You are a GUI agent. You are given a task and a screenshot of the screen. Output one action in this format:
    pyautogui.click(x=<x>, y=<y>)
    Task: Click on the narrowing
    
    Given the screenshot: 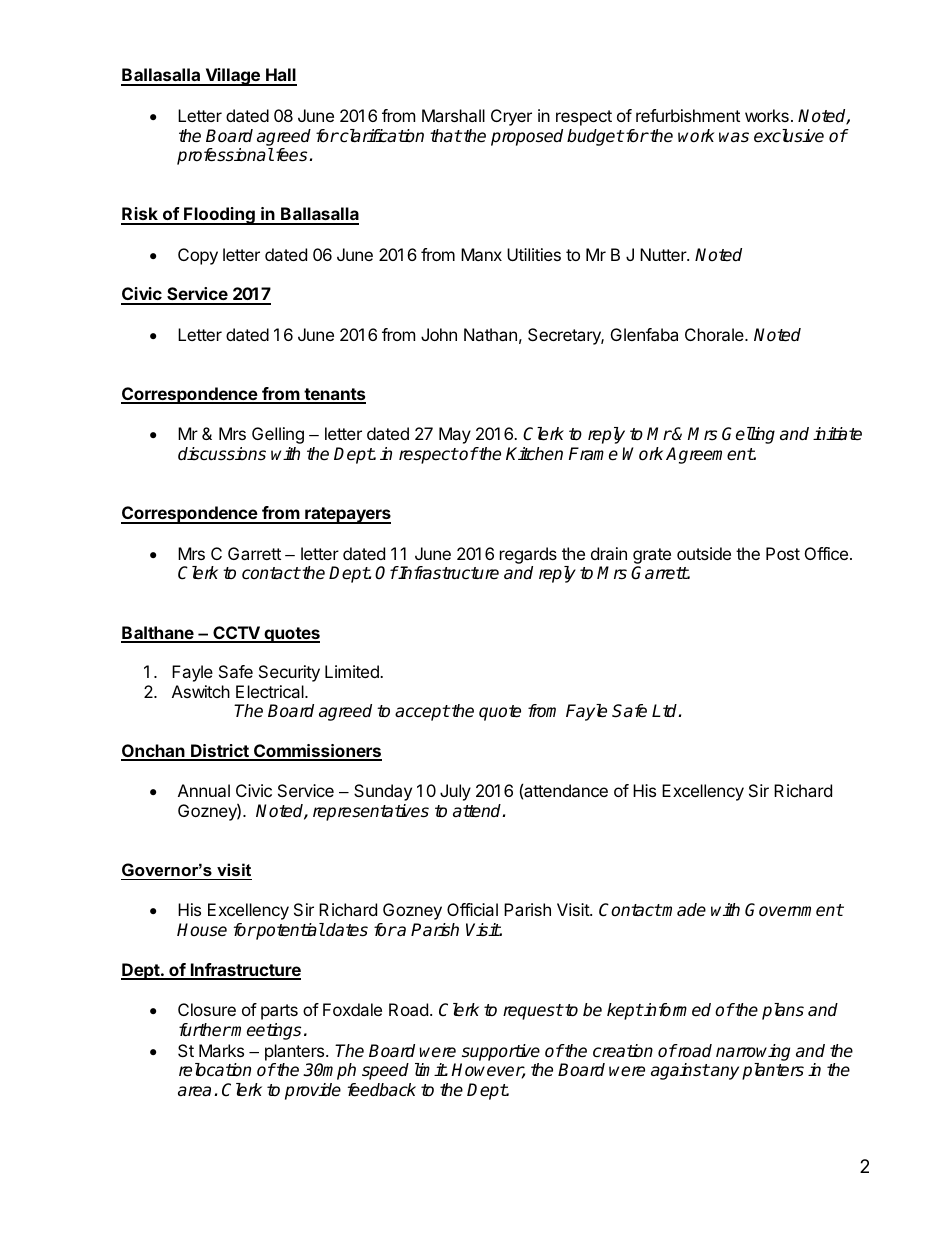 What is the action you would take?
    pyautogui.click(x=753, y=1052)
